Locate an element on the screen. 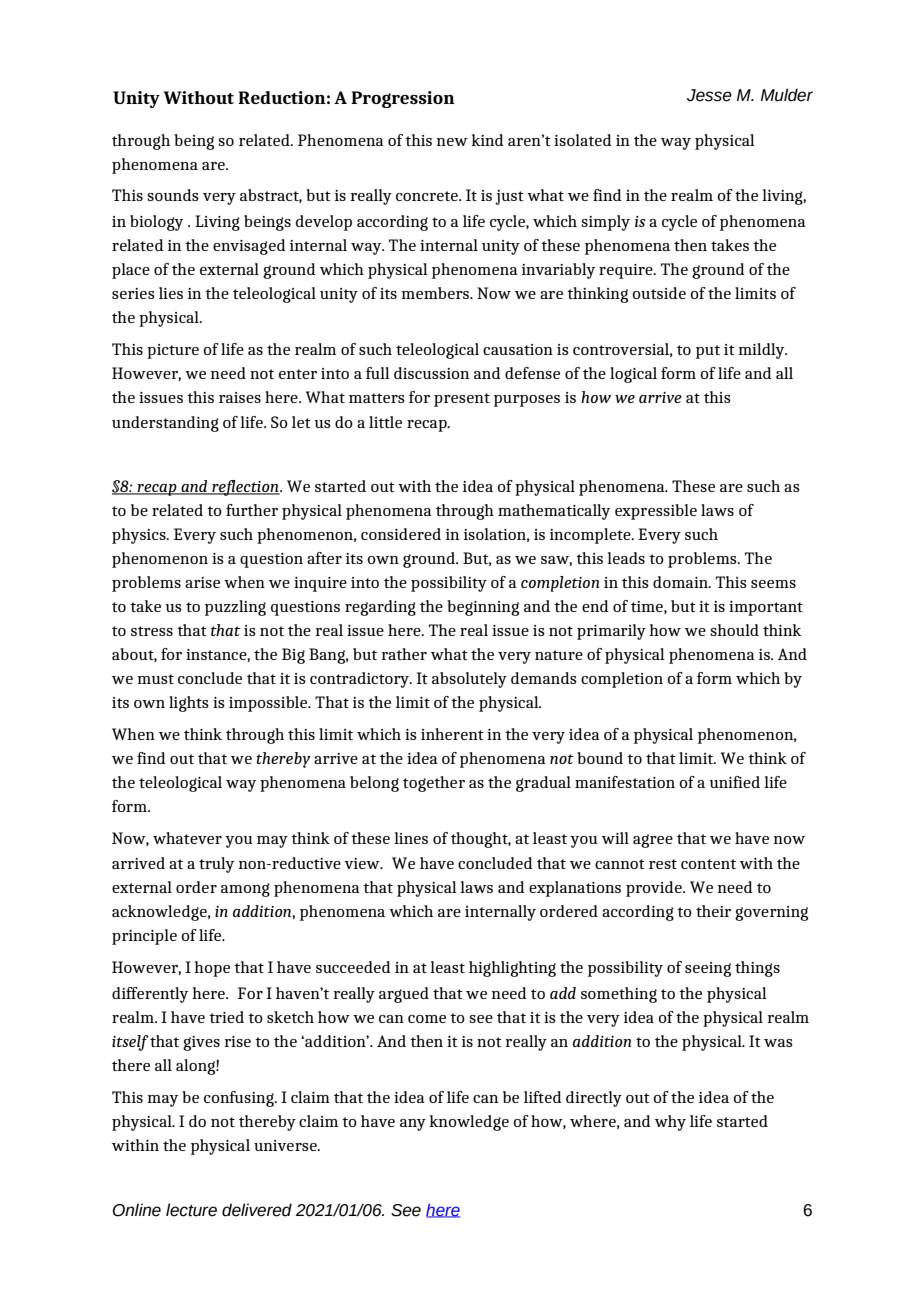 This screenshot has height=1307, width=924. present is located at coordinates (462, 400).
